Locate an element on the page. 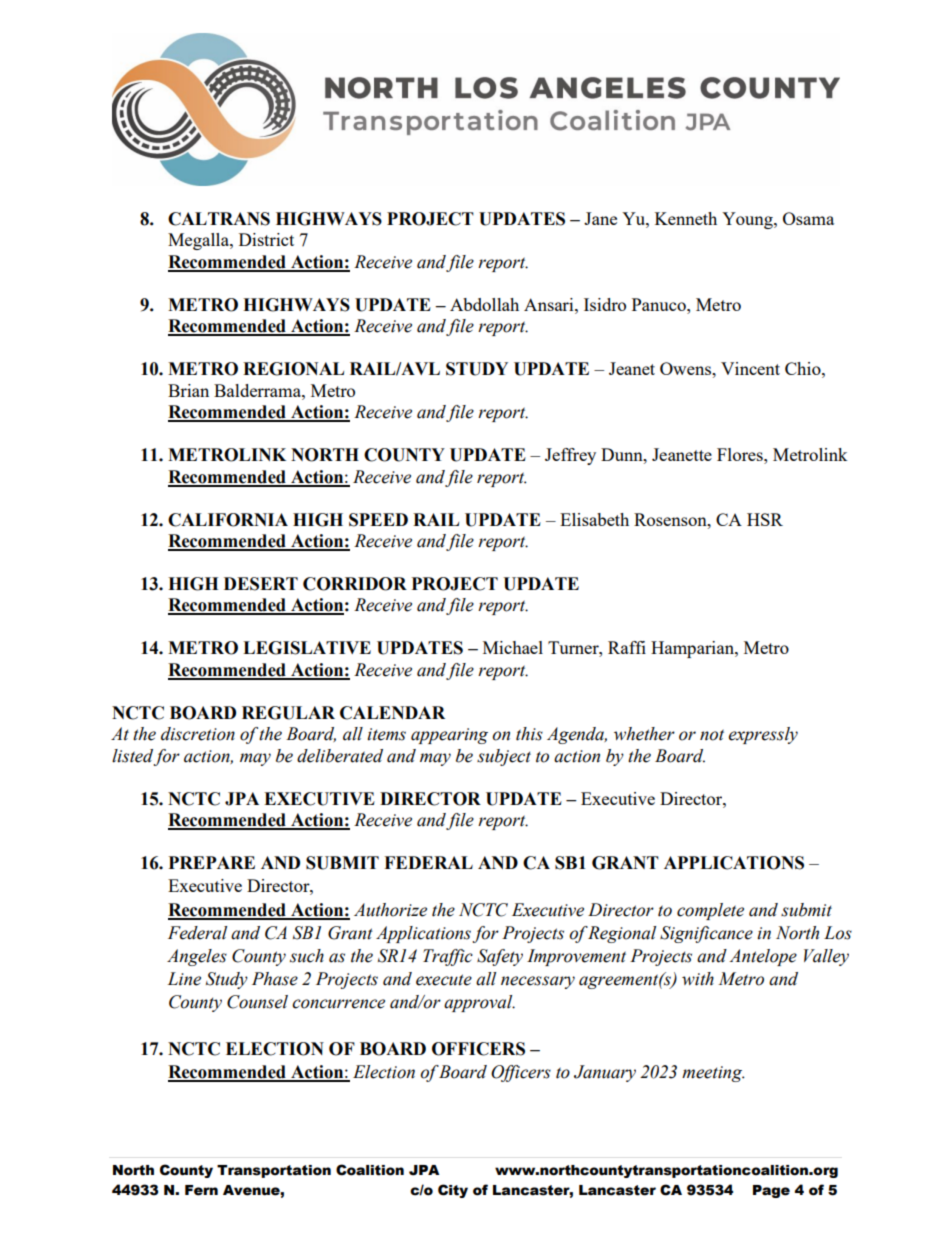 Image resolution: width=952 pixels, height=1233 pixels. DESERT is located at coordinates (261, 584).
